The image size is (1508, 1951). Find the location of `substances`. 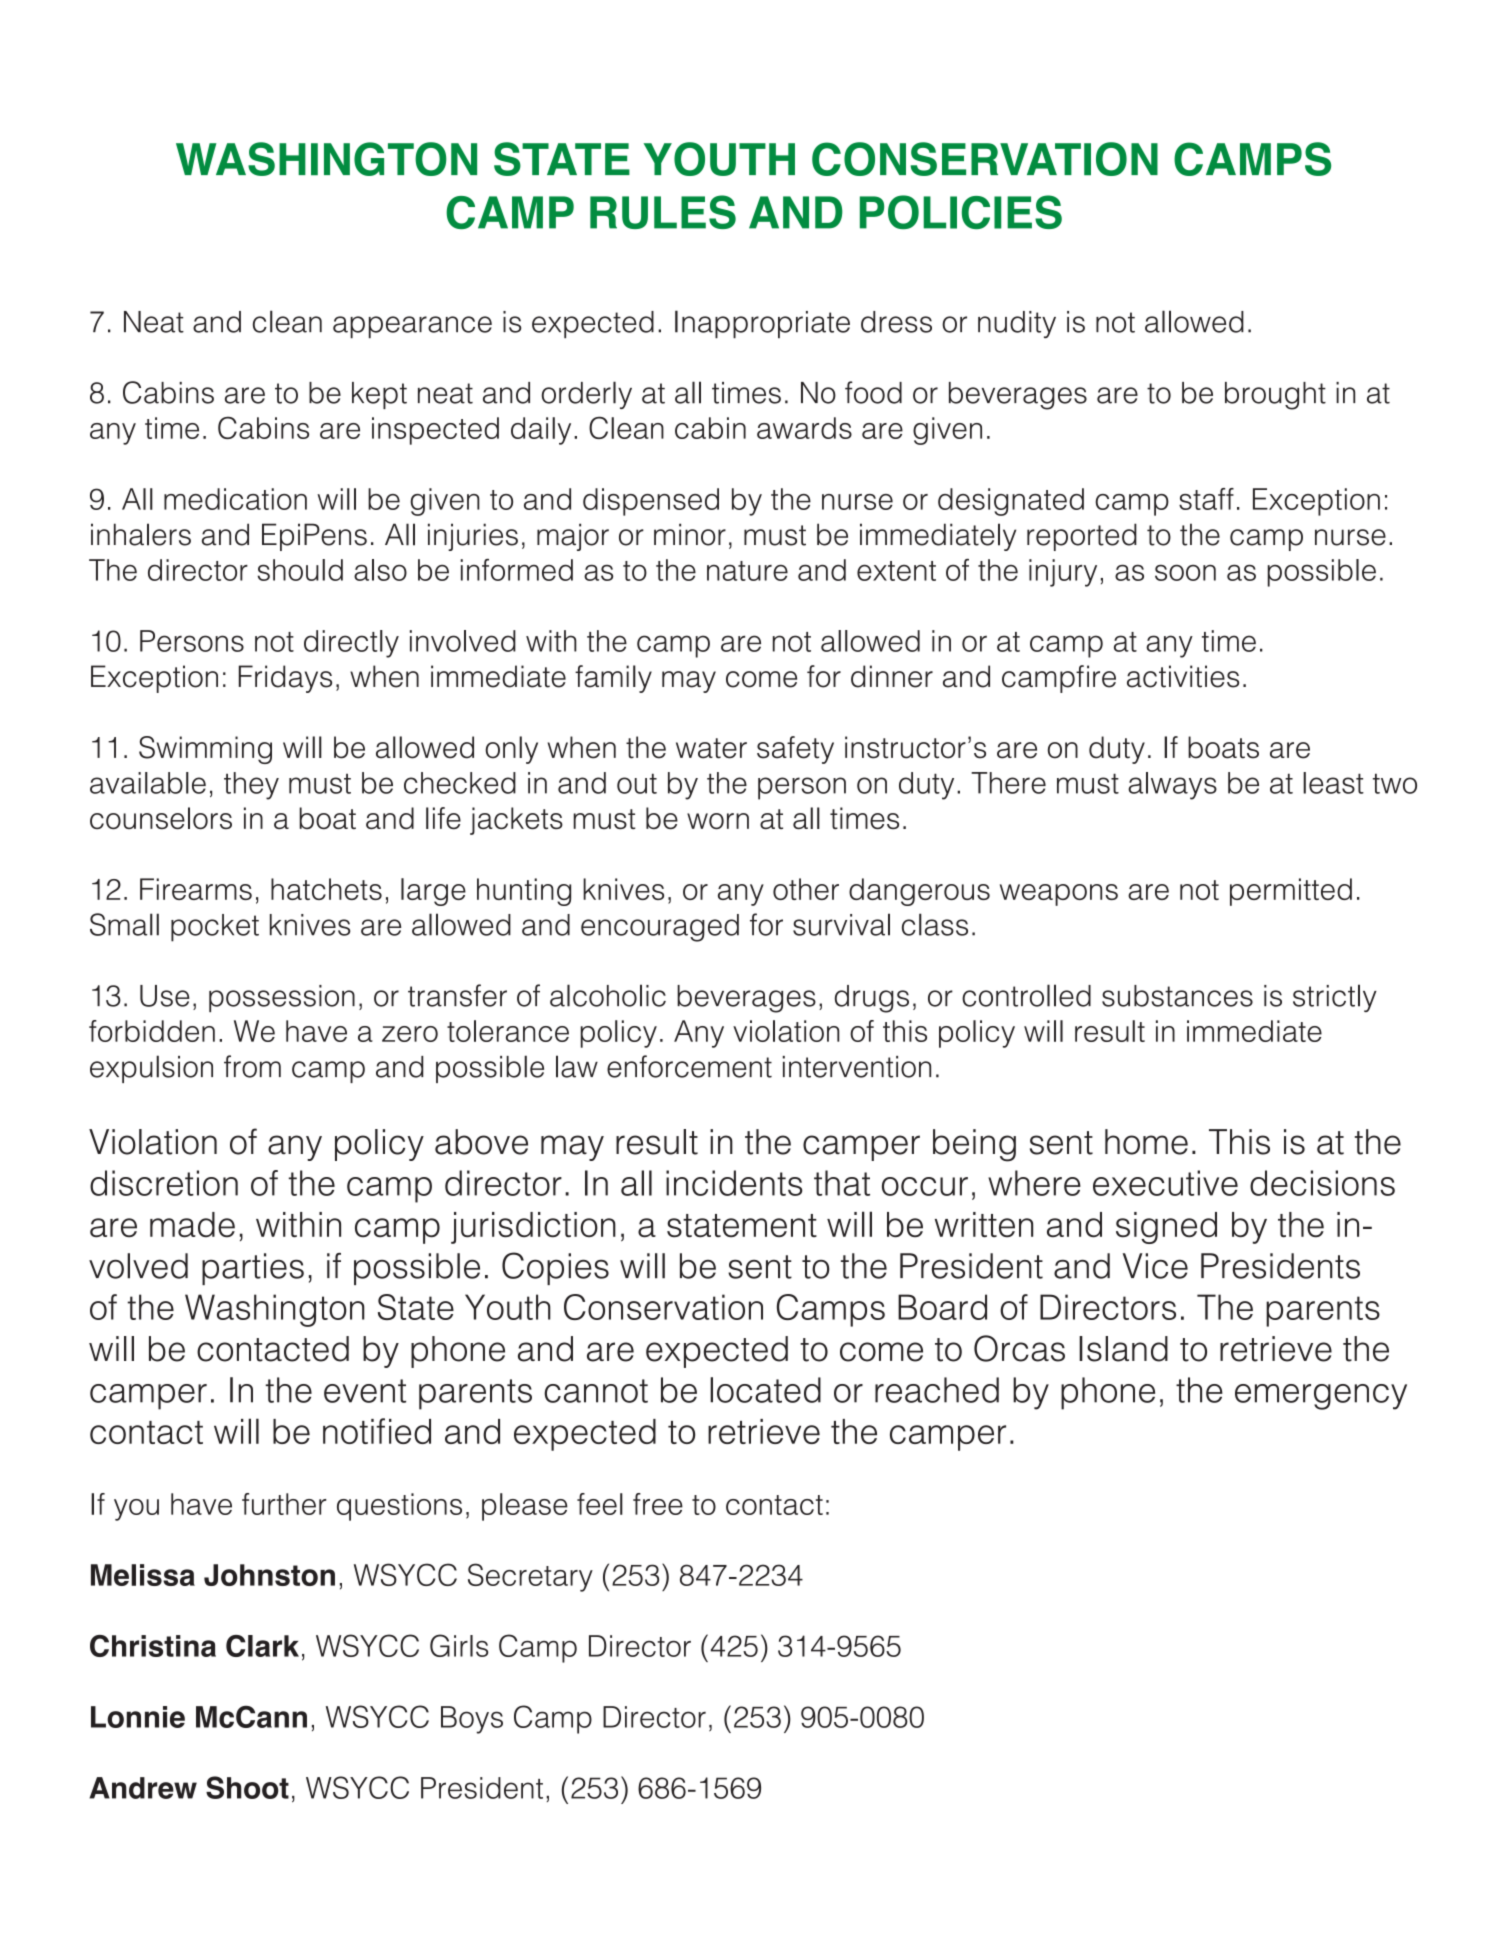

substances is located at coordinates (1177, 996).
